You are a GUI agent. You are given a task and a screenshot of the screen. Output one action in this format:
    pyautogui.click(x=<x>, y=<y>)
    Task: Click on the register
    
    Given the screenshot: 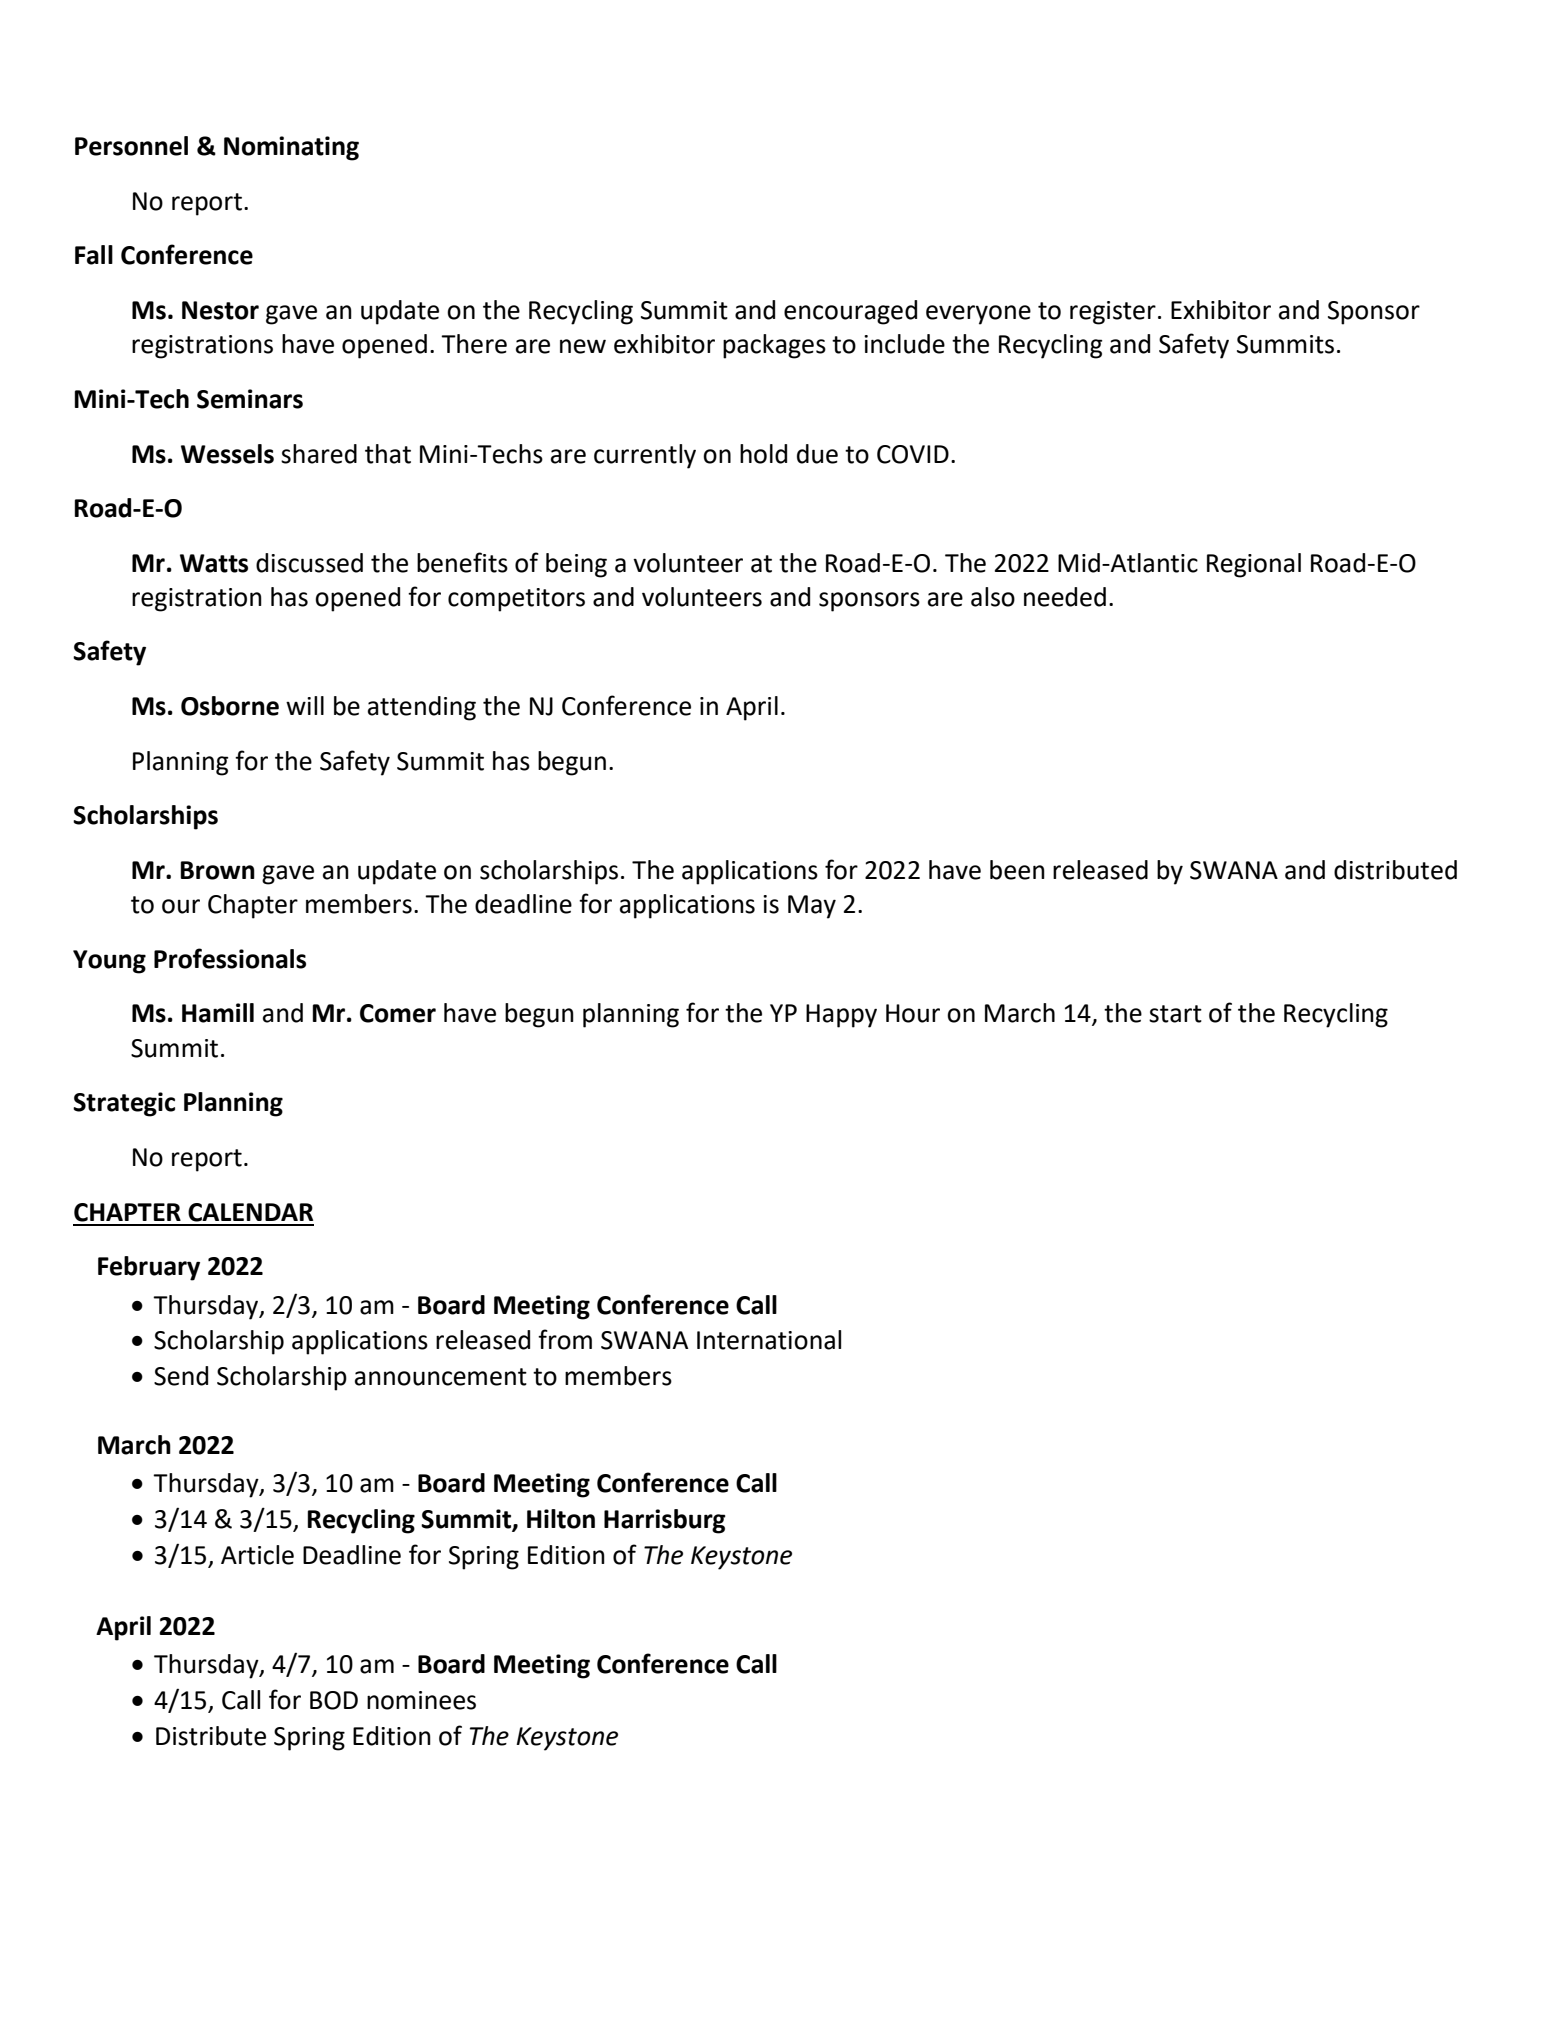 What is the action you would take?
    pyautogui.click(x=1113, y=313)
